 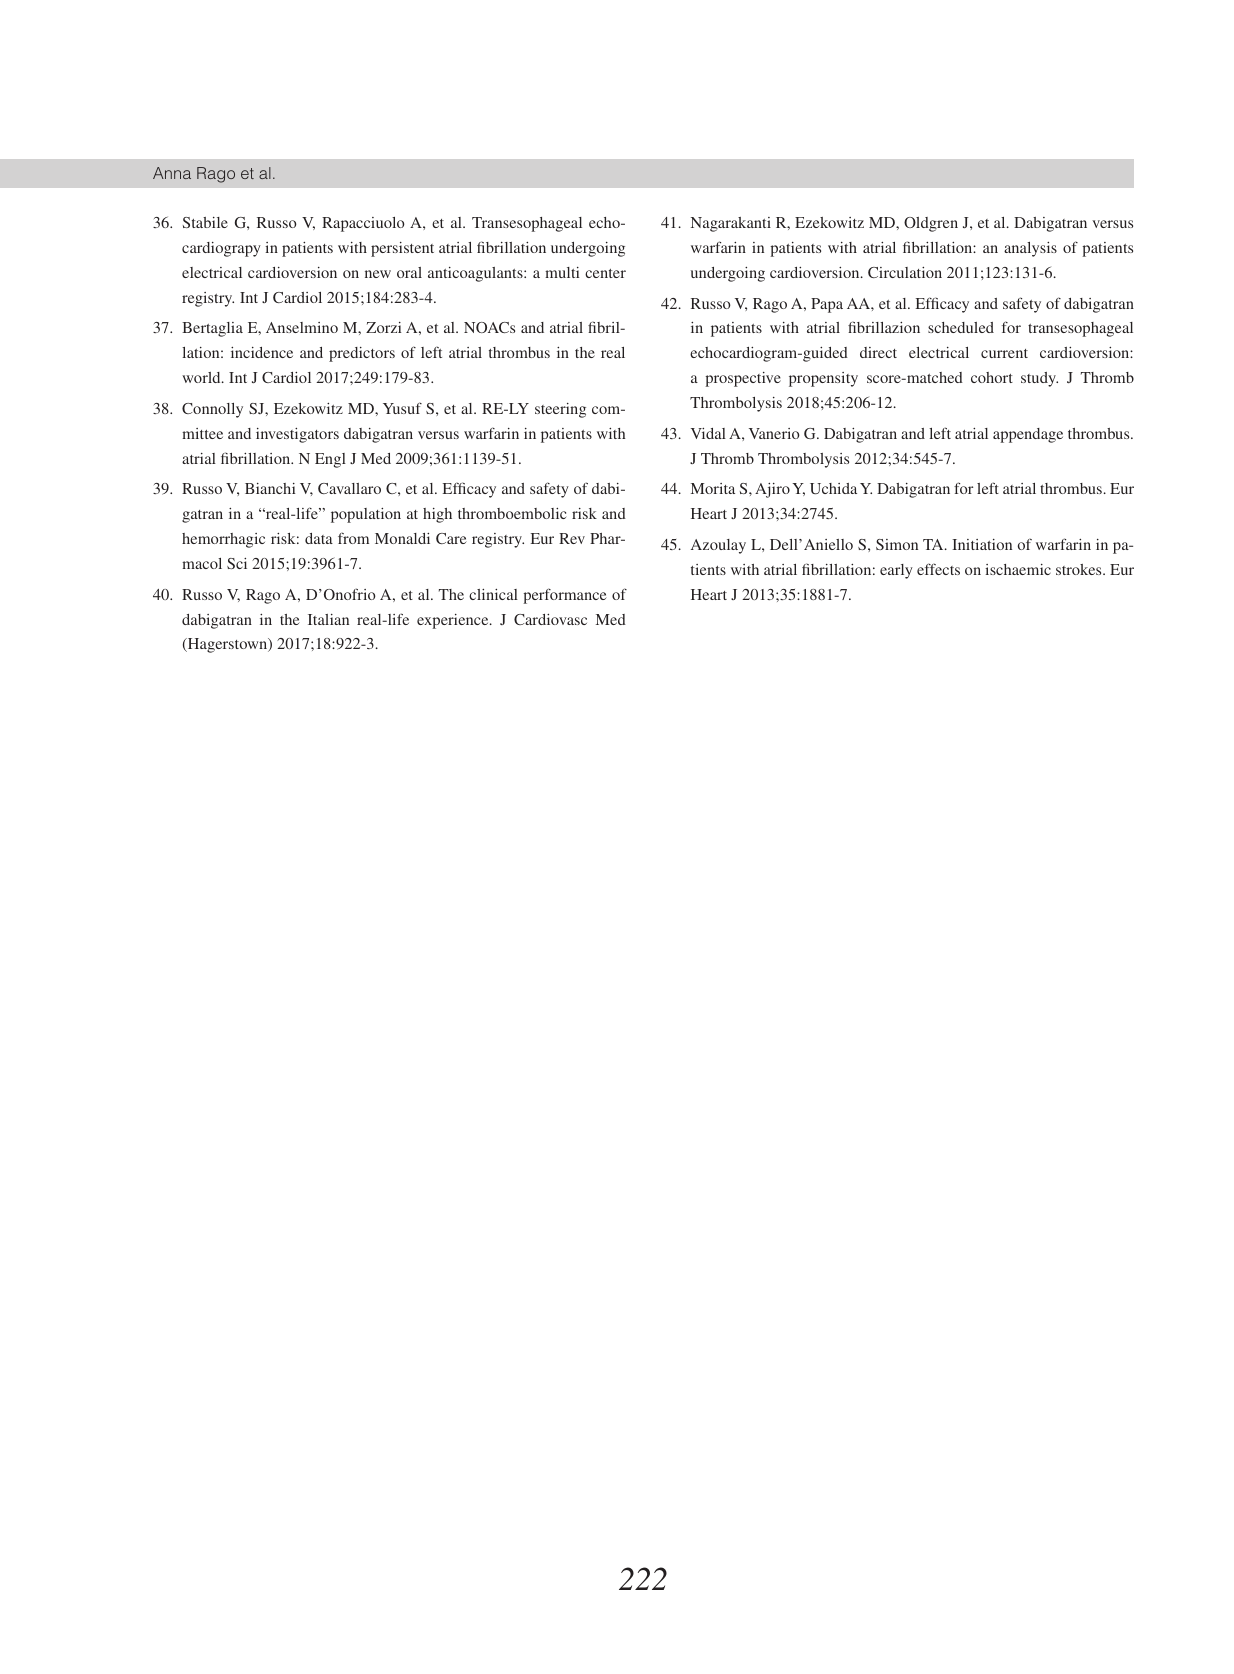 What do you see at coordinates (992, 377) in the screenshot?
I see `cohort` at bounding box center [992, 377].
